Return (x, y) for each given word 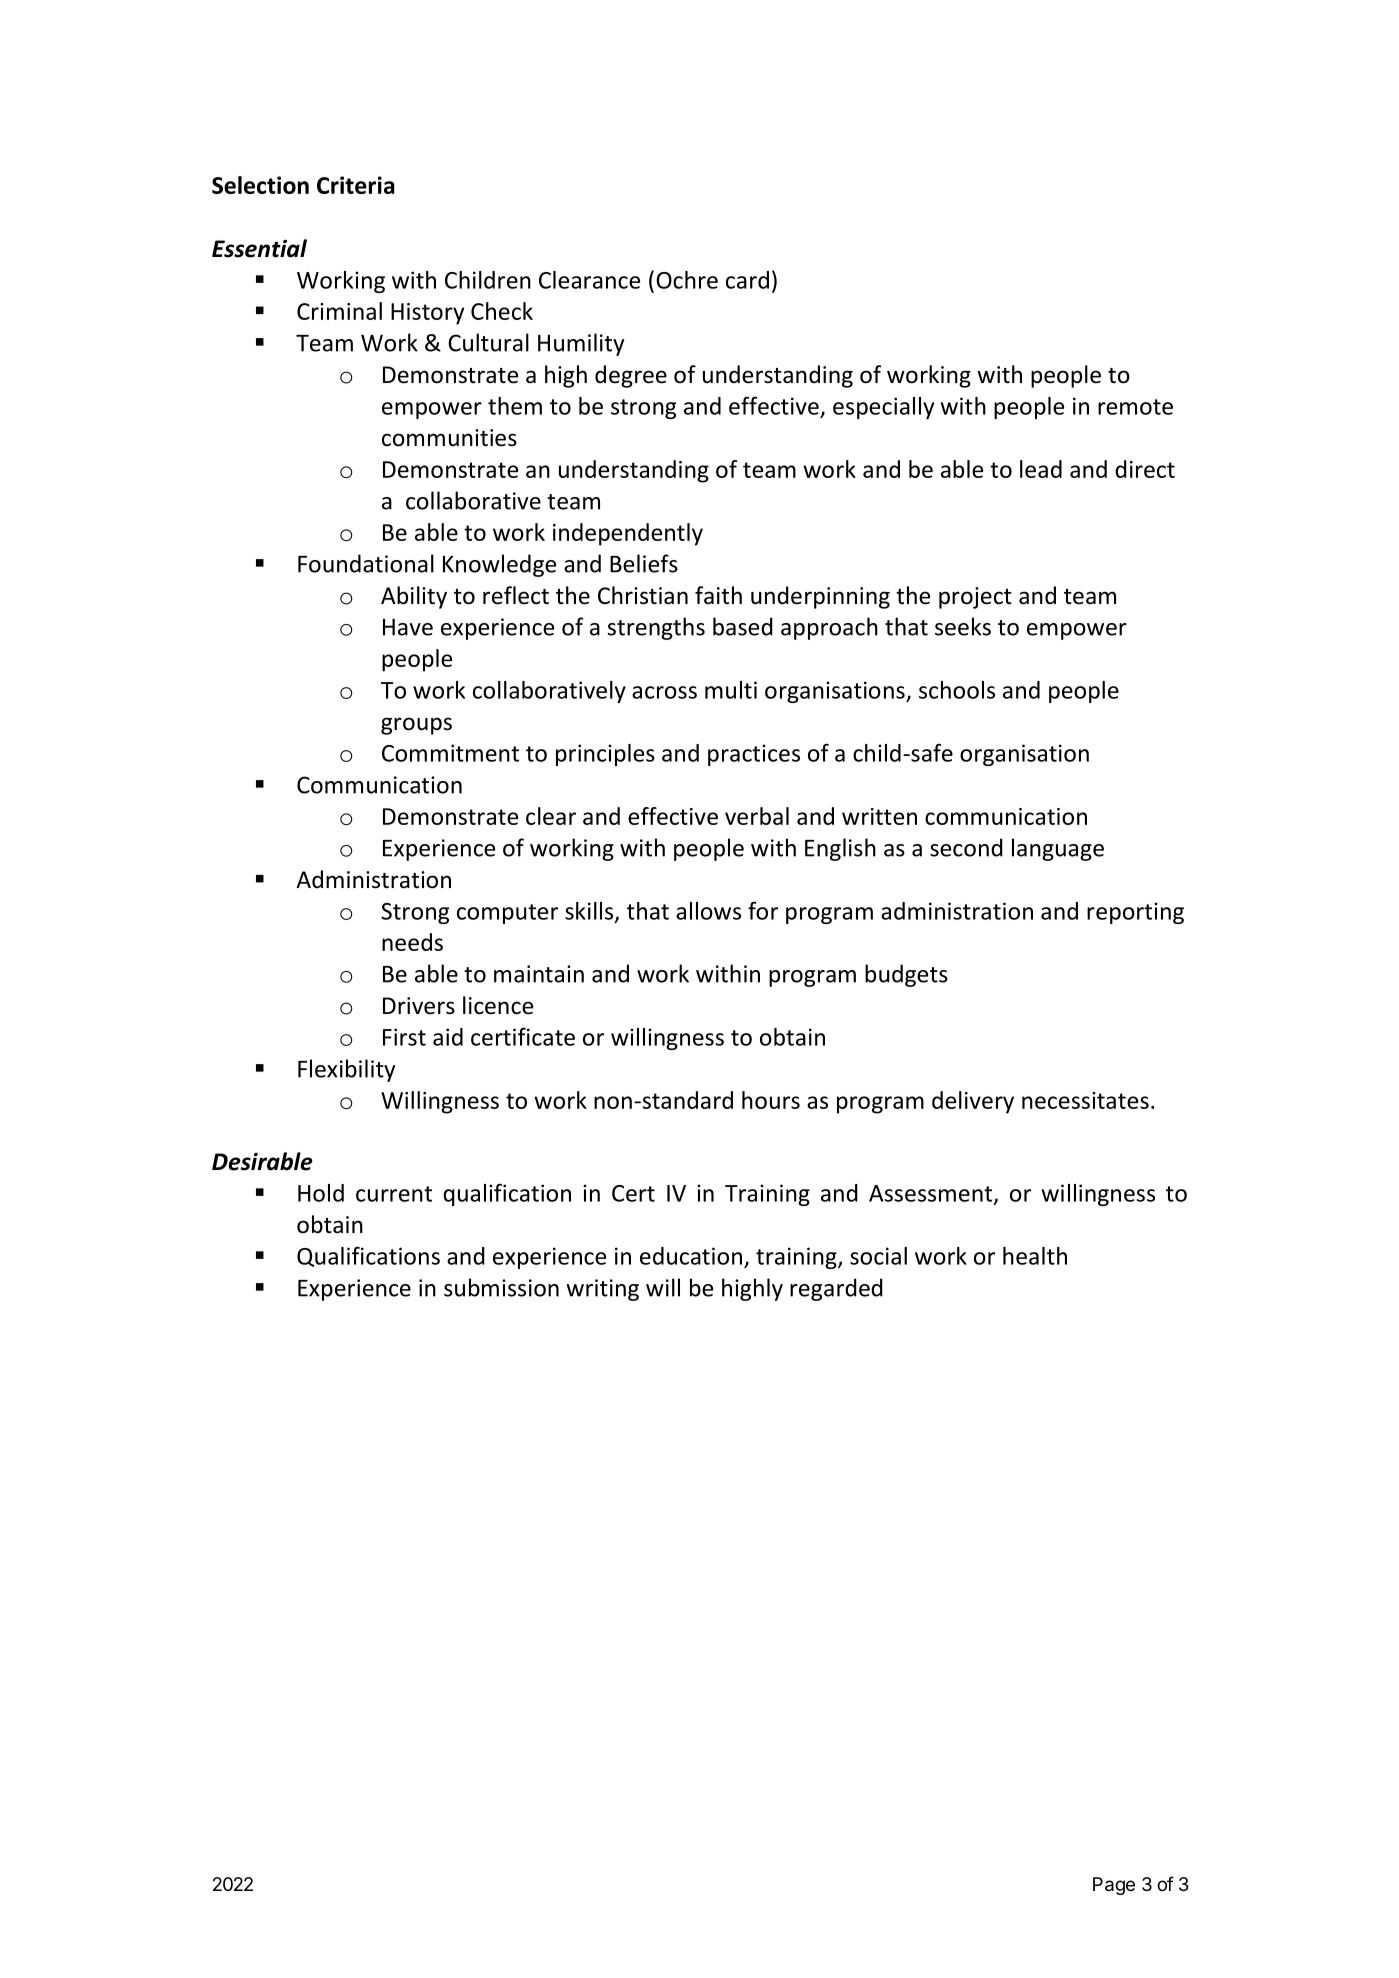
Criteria (356, 185)
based (743, 626)
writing (602, 1290)
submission (501, 1287)
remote (1135, 407)
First (404, 1037)
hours (771, 1100)
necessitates (1085, 1100)
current (394, 1194)
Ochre (687, 280)
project (975, 598)
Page (1114, 1886)
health (1035, 1256)
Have (408, 627)
